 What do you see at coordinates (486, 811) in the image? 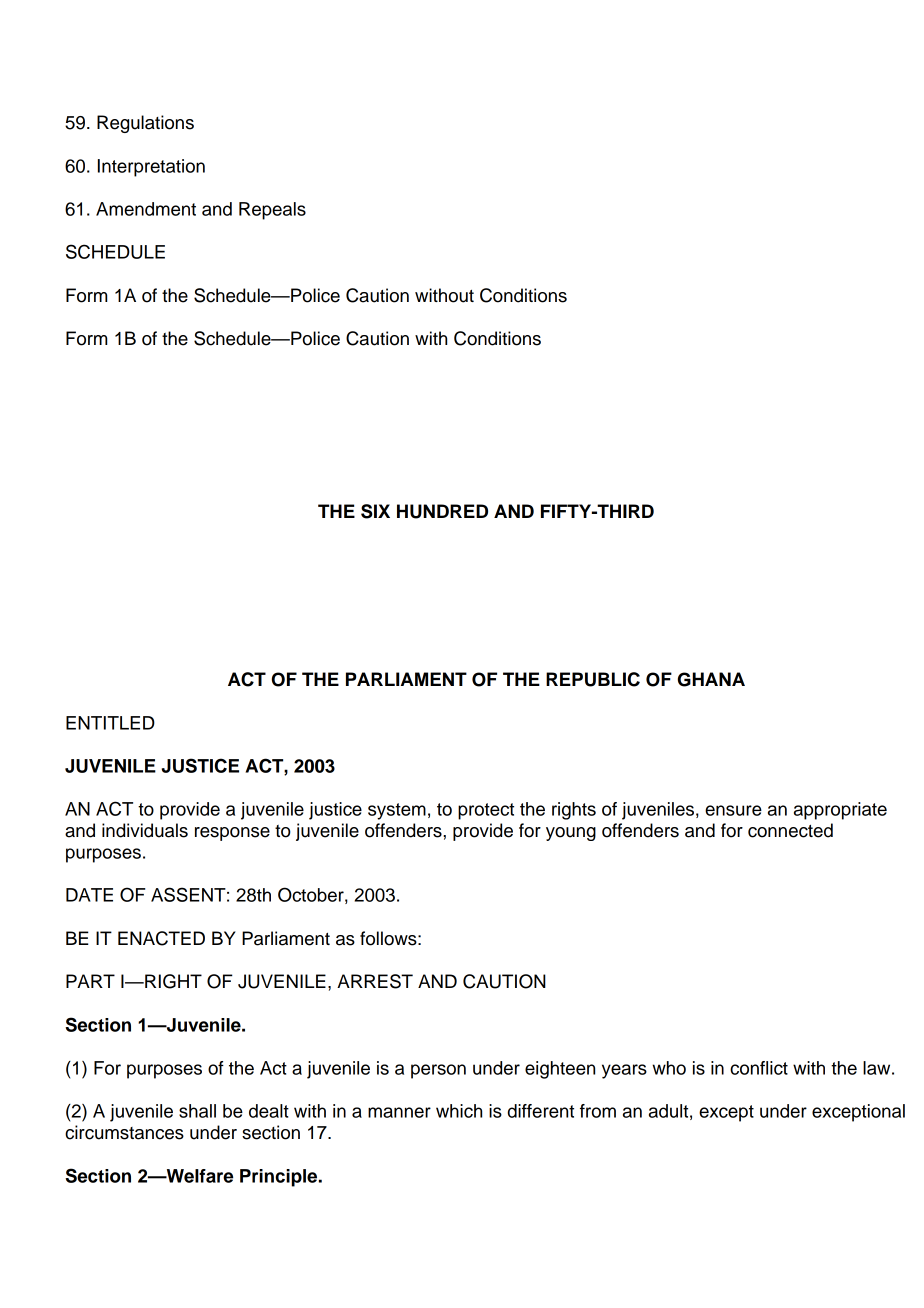
I see `protect` at bounding box center [486, 811].
